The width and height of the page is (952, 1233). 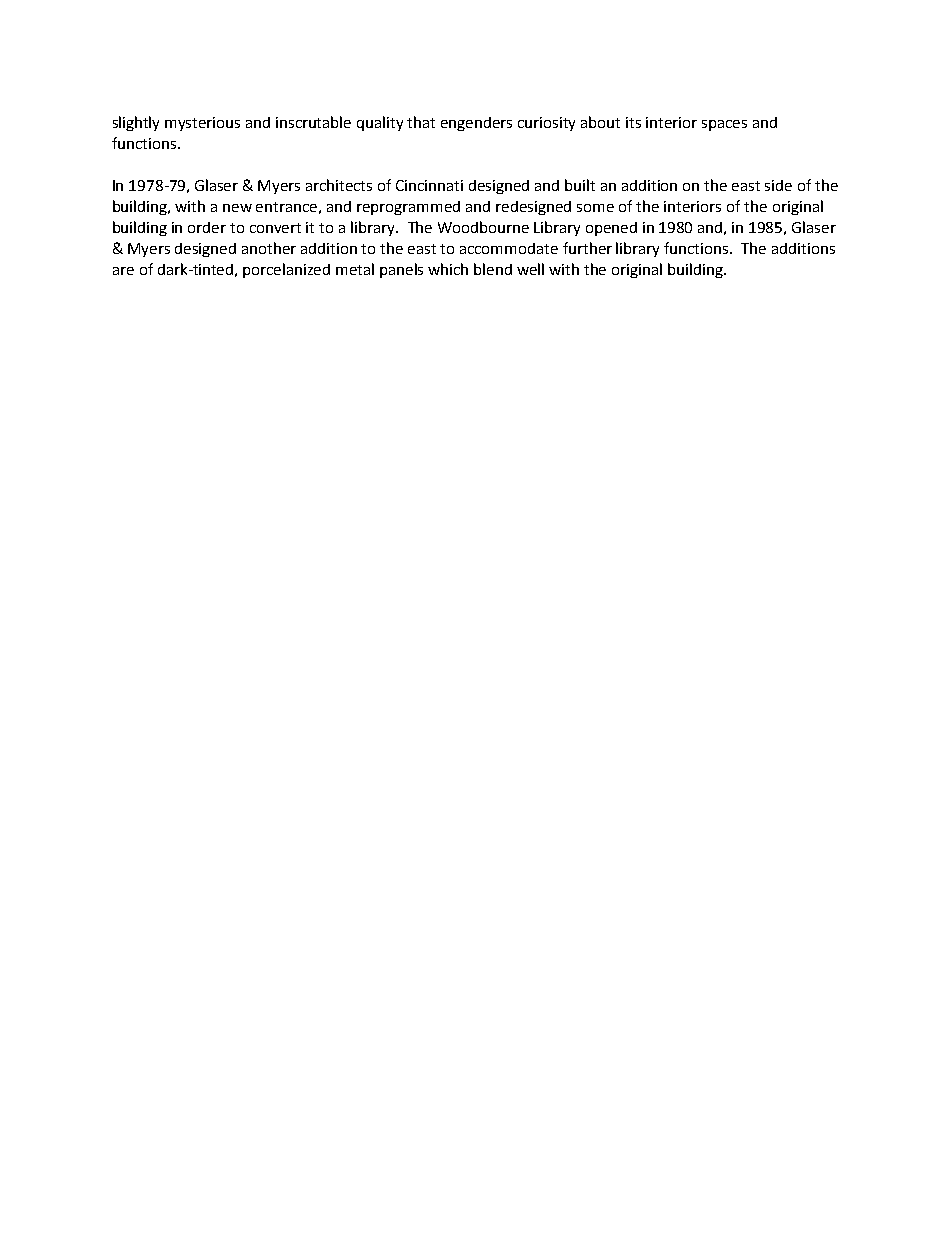 What do you see at coordinates (530, 269) in the page?
I see `well` at bounding box center [530, 269].
